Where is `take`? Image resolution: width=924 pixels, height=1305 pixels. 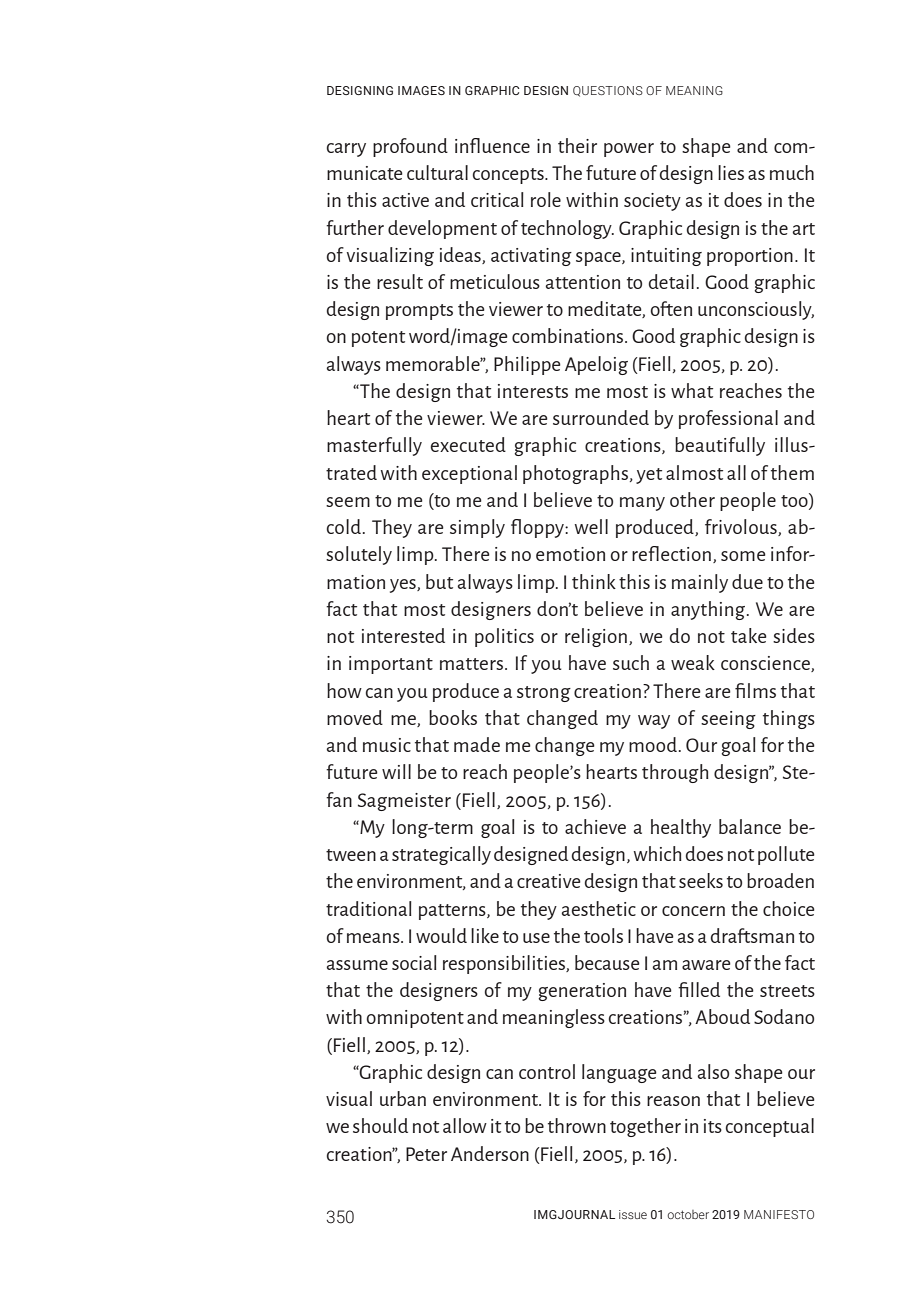 take is located at coordinates (749, 635).
